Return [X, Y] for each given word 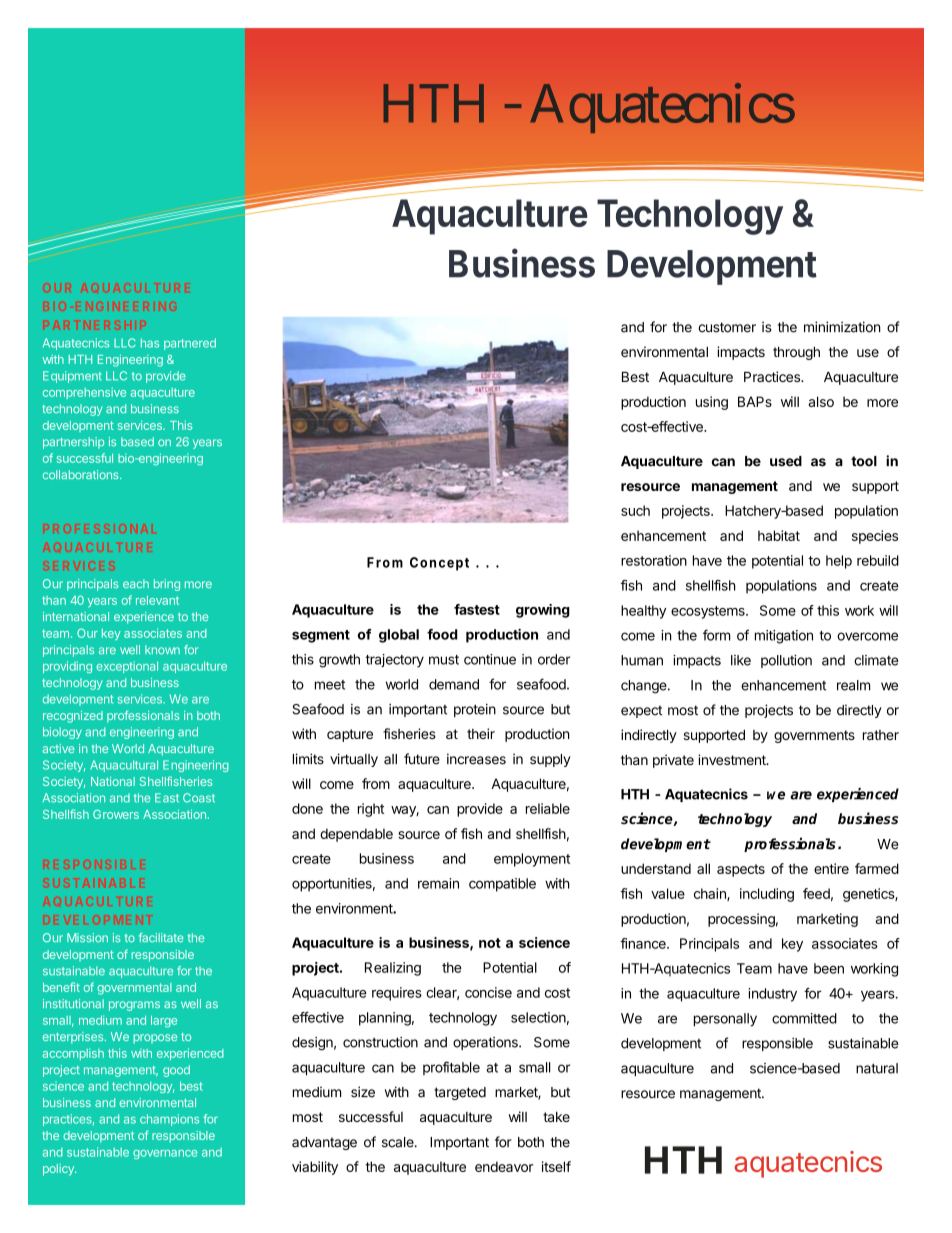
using [712, 403]
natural [877, 1068]
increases [476, 759]
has [150, 343]
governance [165, 1154]
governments [814, 736]
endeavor [504, 1166]
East [167, 798]
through [796, 353]
